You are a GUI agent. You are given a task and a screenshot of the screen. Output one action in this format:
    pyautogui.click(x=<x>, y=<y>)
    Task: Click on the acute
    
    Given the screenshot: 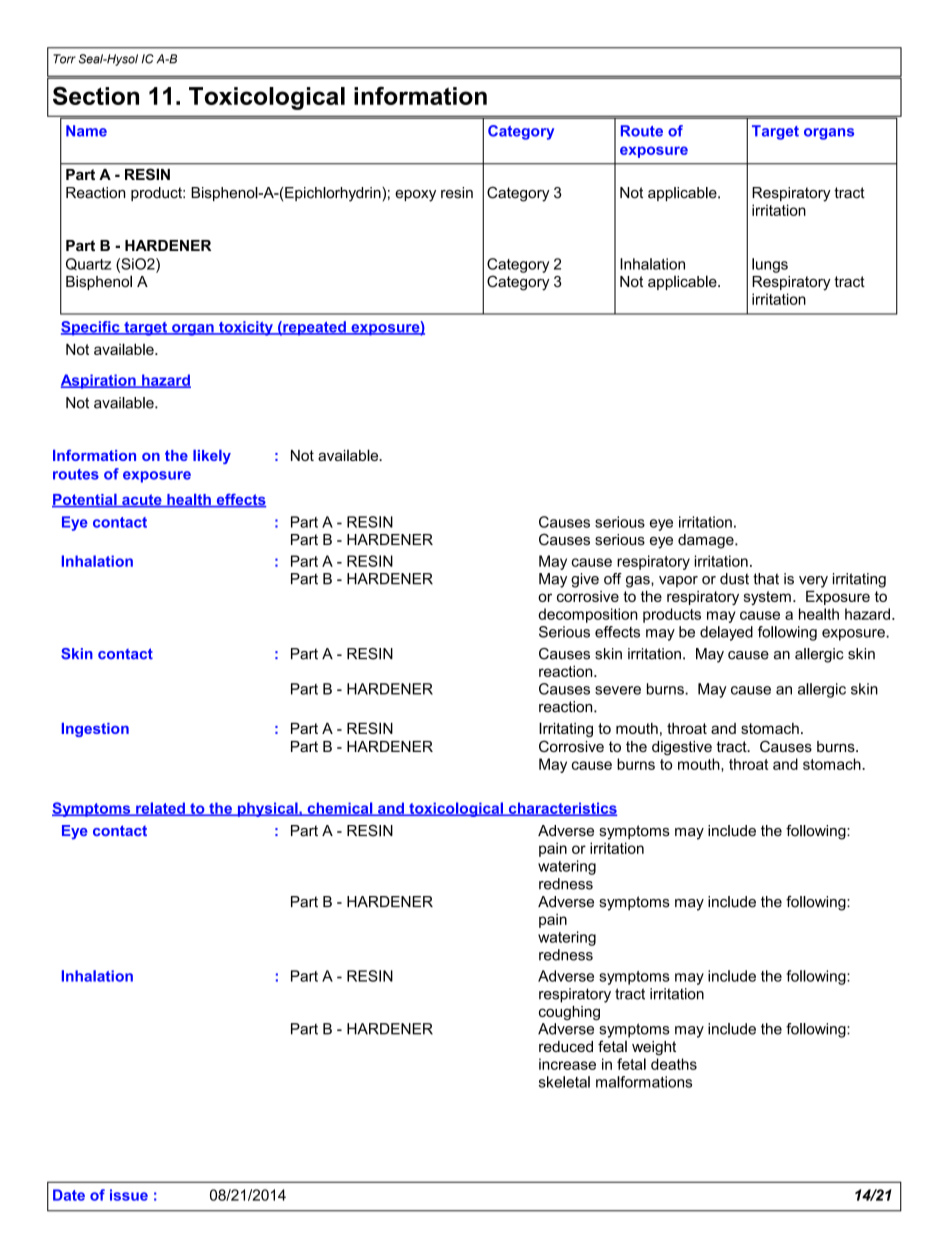 What is the action you would take?
    pyautogui.click(x=142, y=501)
